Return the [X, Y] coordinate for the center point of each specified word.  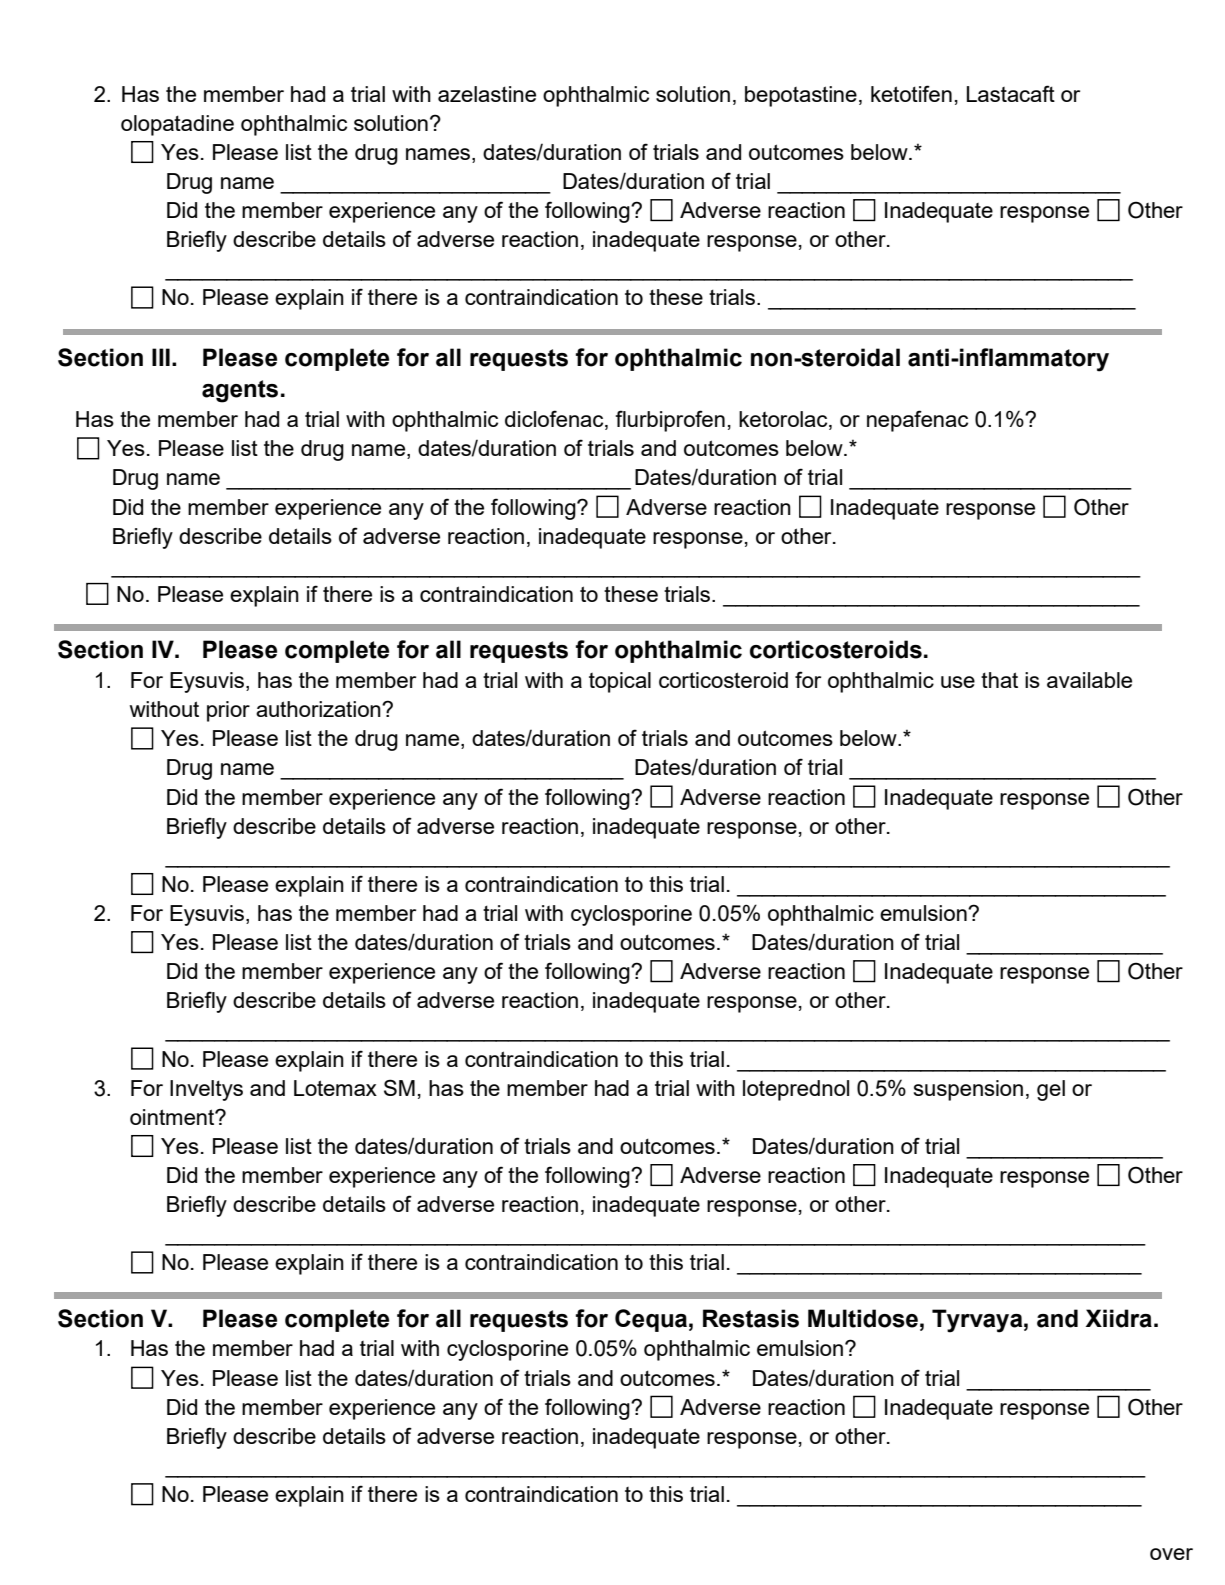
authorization [319, 709]
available [1089, 680]
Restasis [751, 1318]
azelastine [487, 94]
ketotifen [911, 93]
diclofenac [555, 420]
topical [620, 682]
